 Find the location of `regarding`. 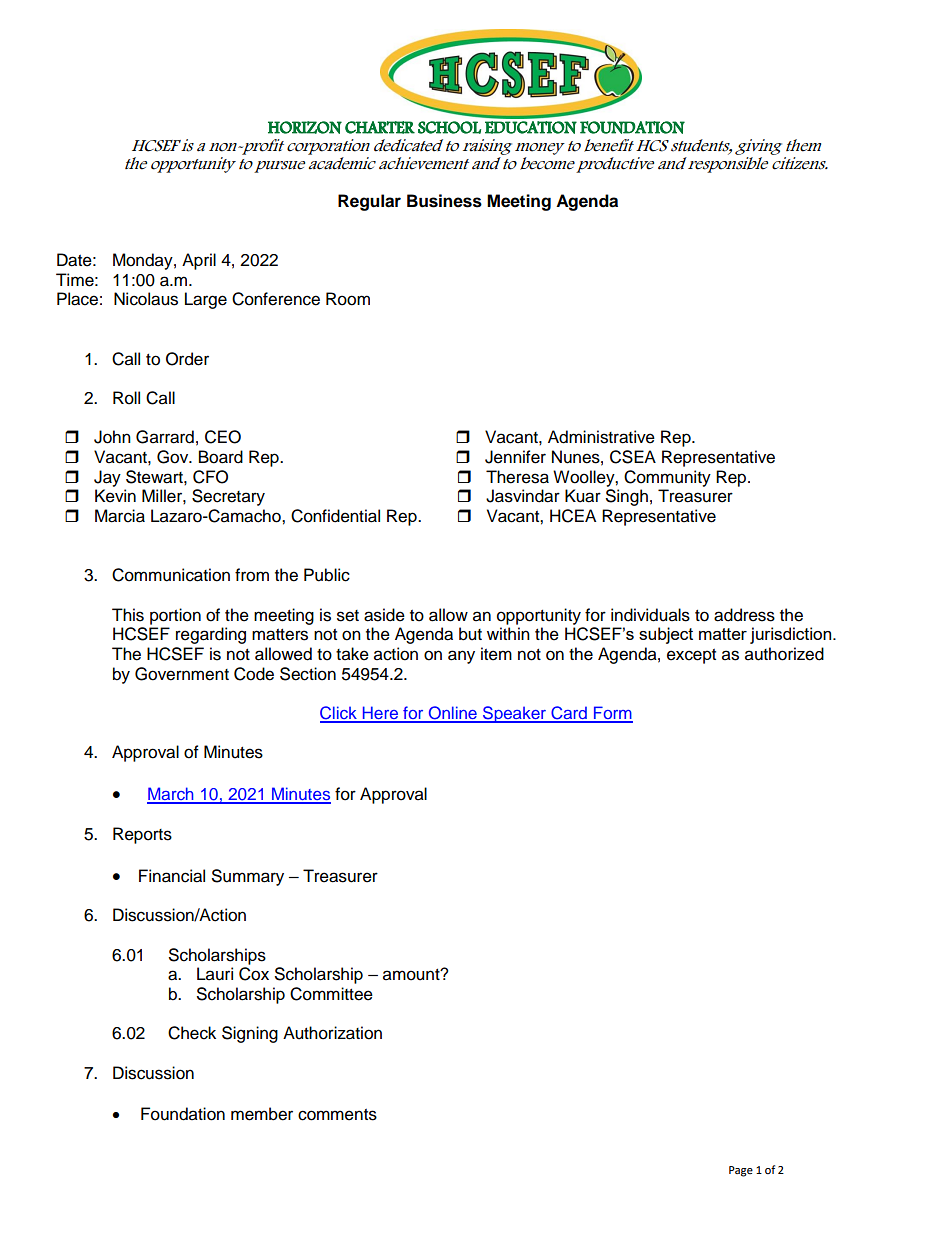

regarding is located at coordinates (211, 635).
